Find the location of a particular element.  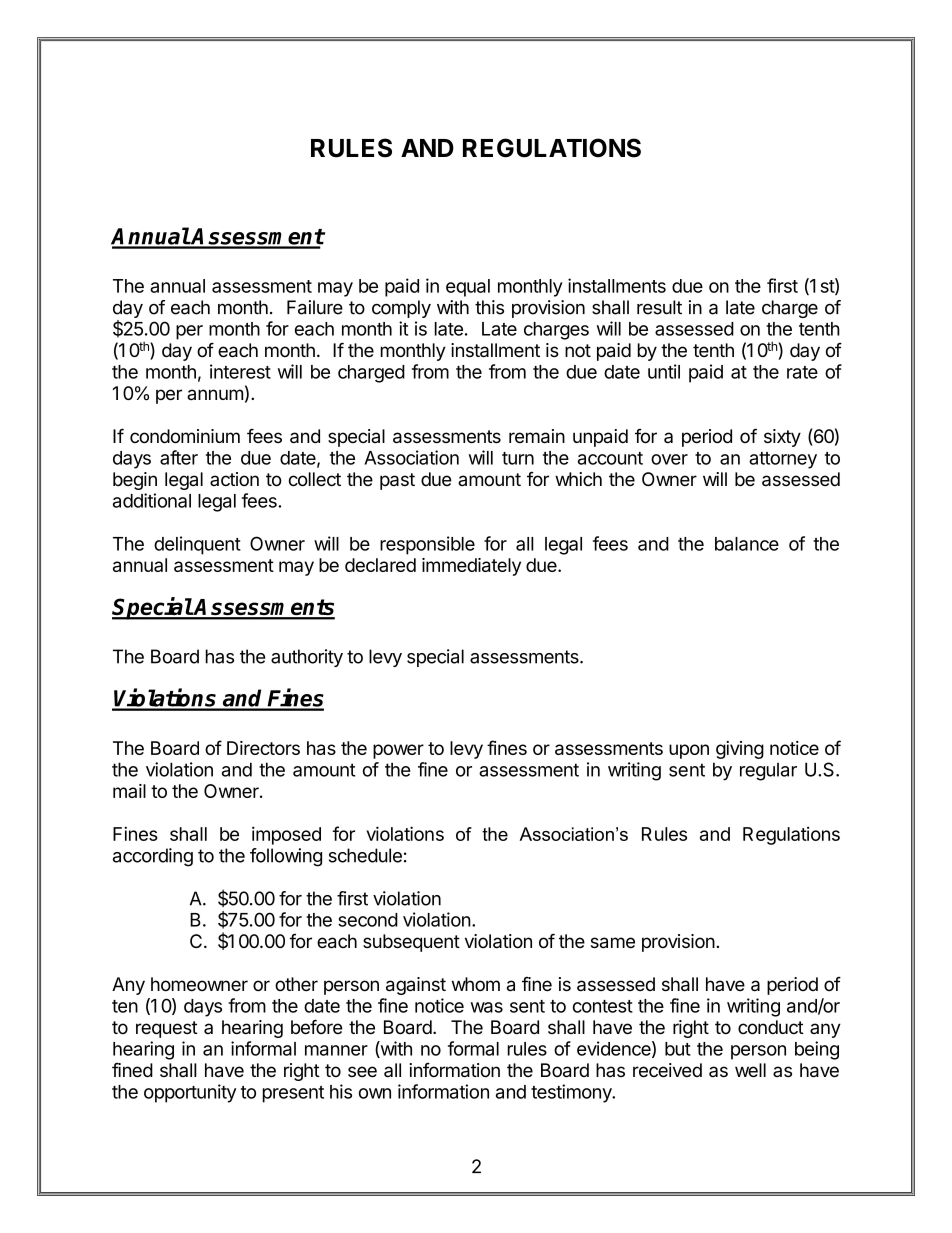

balance is located at coordinates (747, 544).
